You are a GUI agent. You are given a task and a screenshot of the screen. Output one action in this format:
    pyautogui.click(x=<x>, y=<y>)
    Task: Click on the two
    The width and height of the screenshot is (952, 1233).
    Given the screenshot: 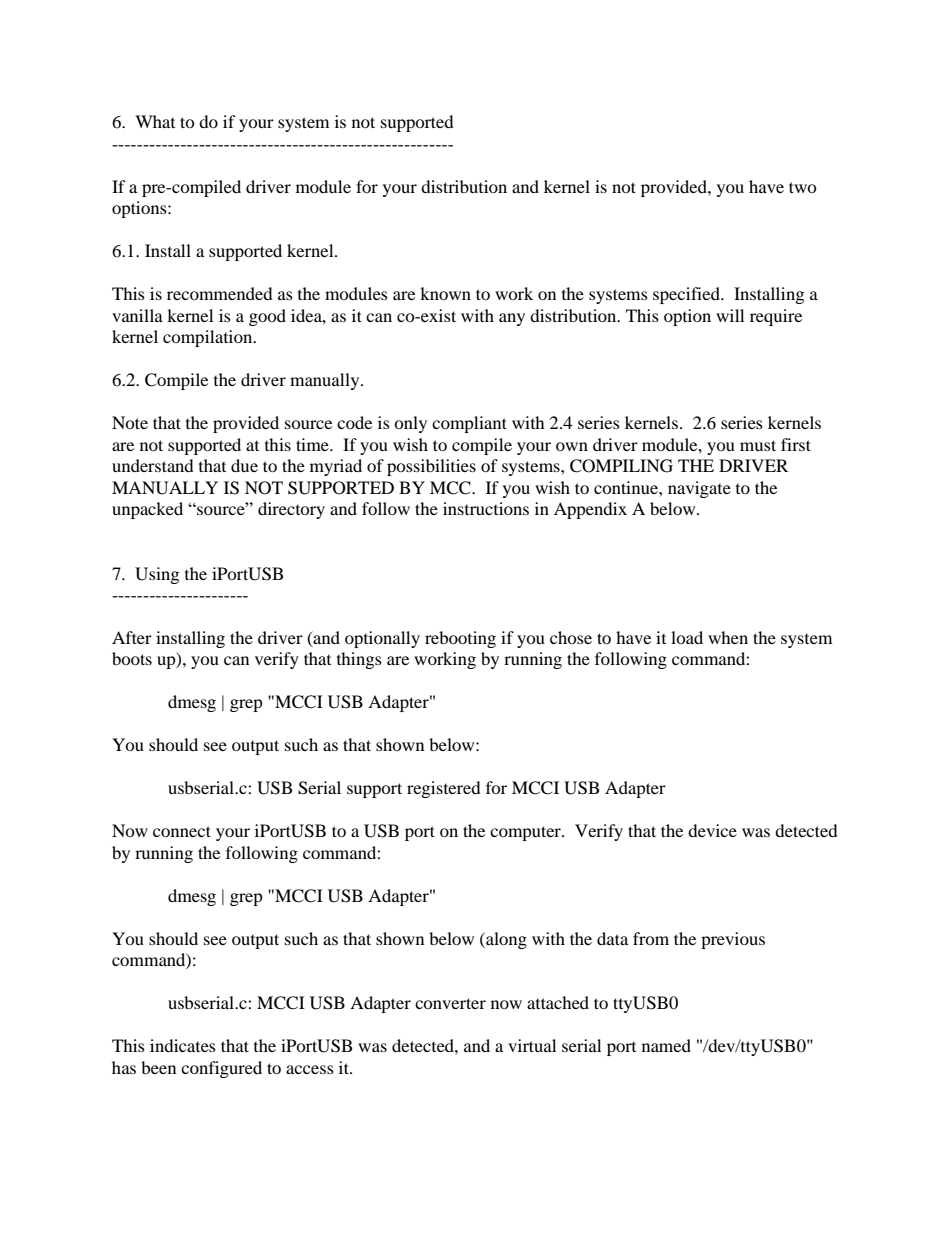 What is the action you would take?
    pyautogui.click(x=803, y=187)
